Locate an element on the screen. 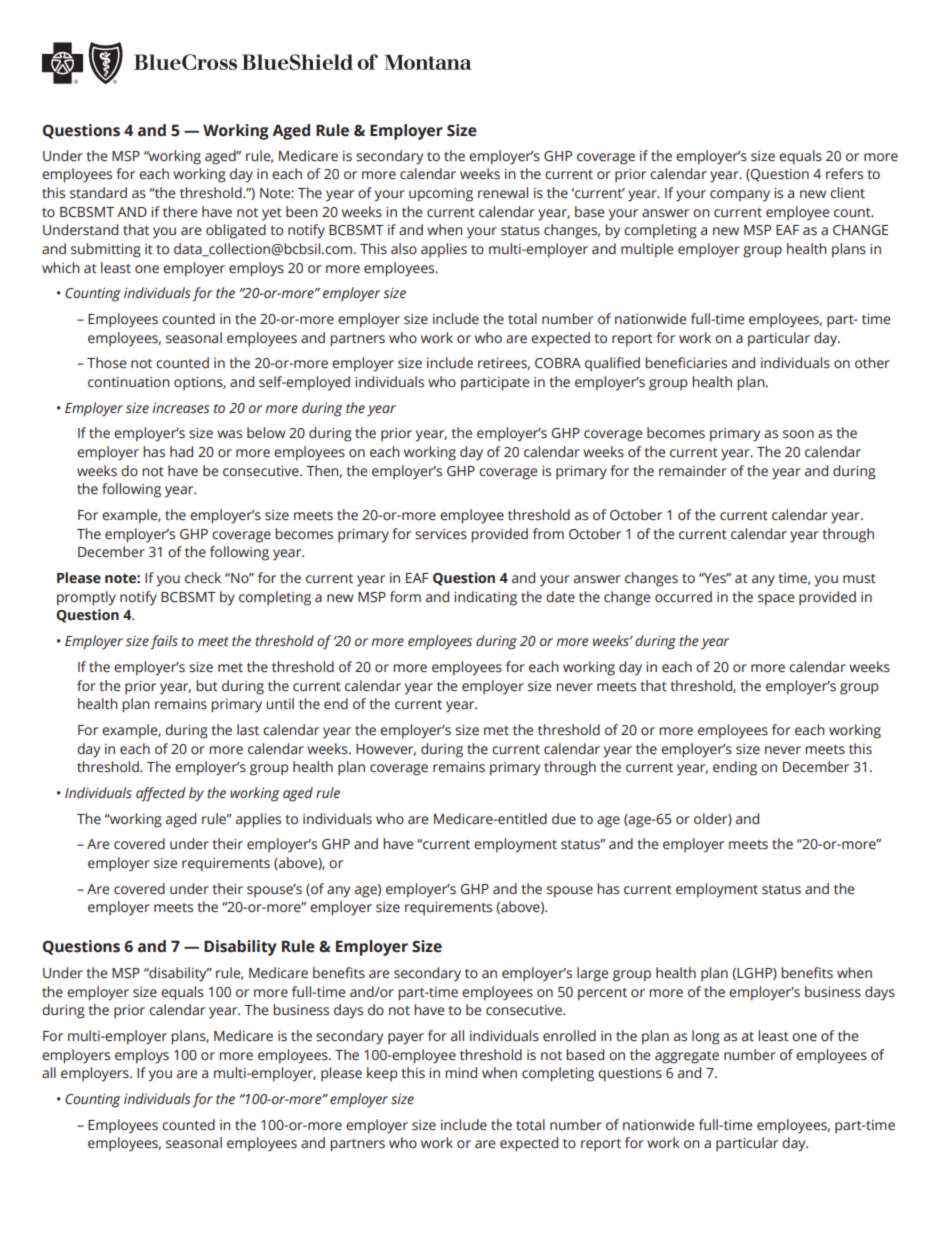 The image size is (952, 1233). space is located at coordinates (776, 600).
